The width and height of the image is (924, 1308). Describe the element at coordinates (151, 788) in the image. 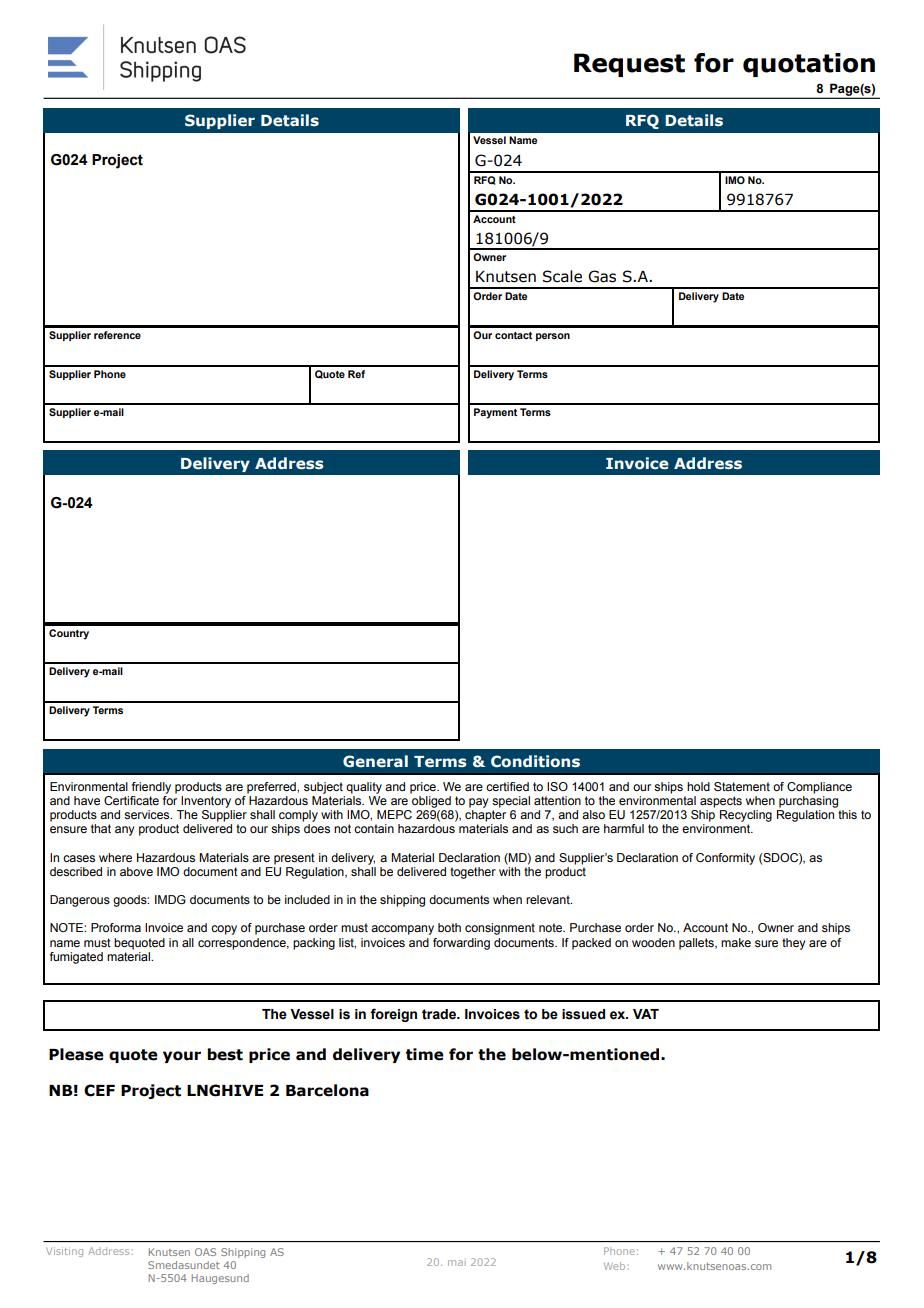

I see `friendly` at that location.
